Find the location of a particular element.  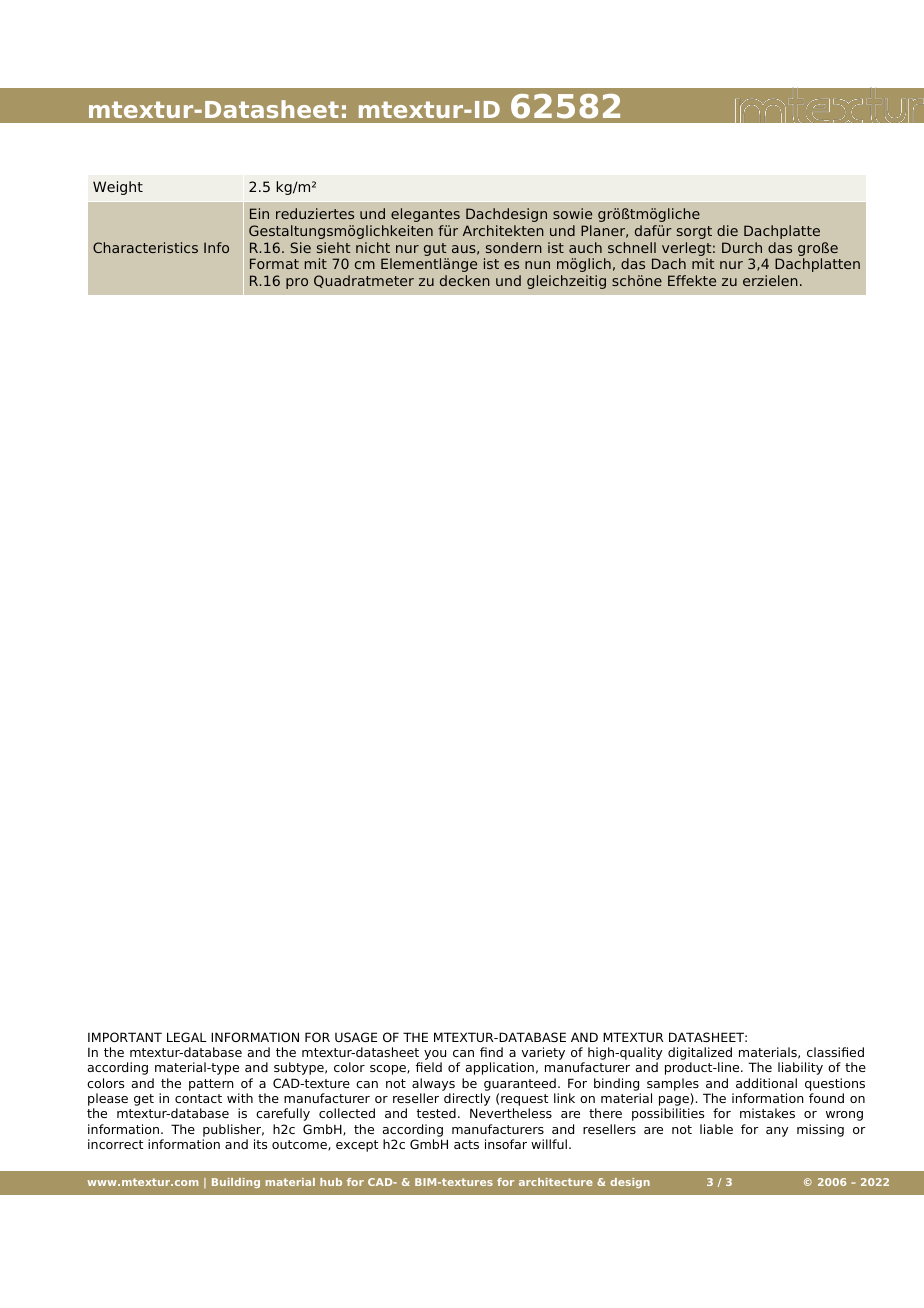

die is located at coordinates (727, 230).
